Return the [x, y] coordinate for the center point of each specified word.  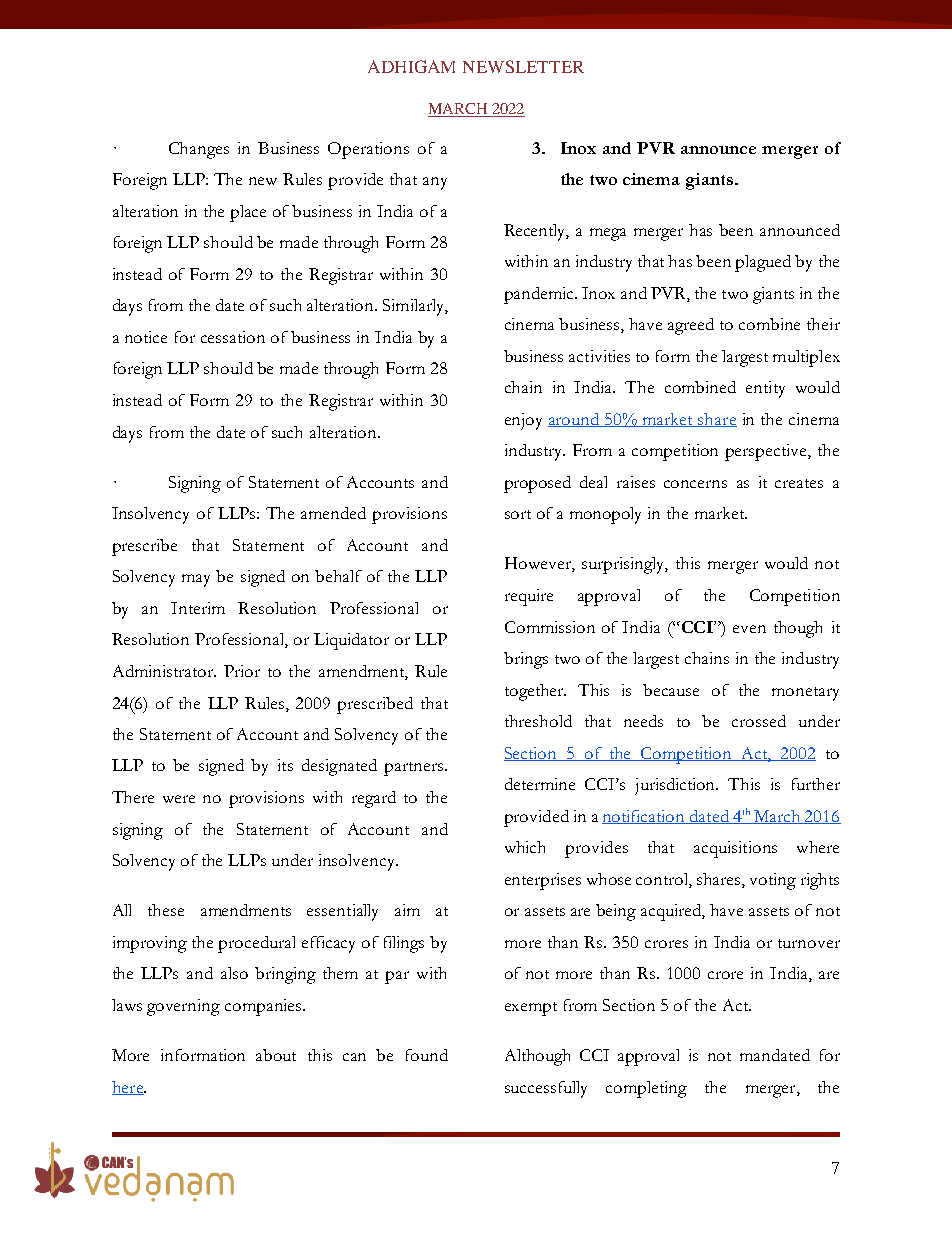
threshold [538, 721]
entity [765, 389]
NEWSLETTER [523, 66]
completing [646, 1089]
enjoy [523, 421]
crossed [759, 721]
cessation [233, 337]
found [427, 1055]
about [276, 1055]
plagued [763, 263]
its [285, 765]
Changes [199, 150]
